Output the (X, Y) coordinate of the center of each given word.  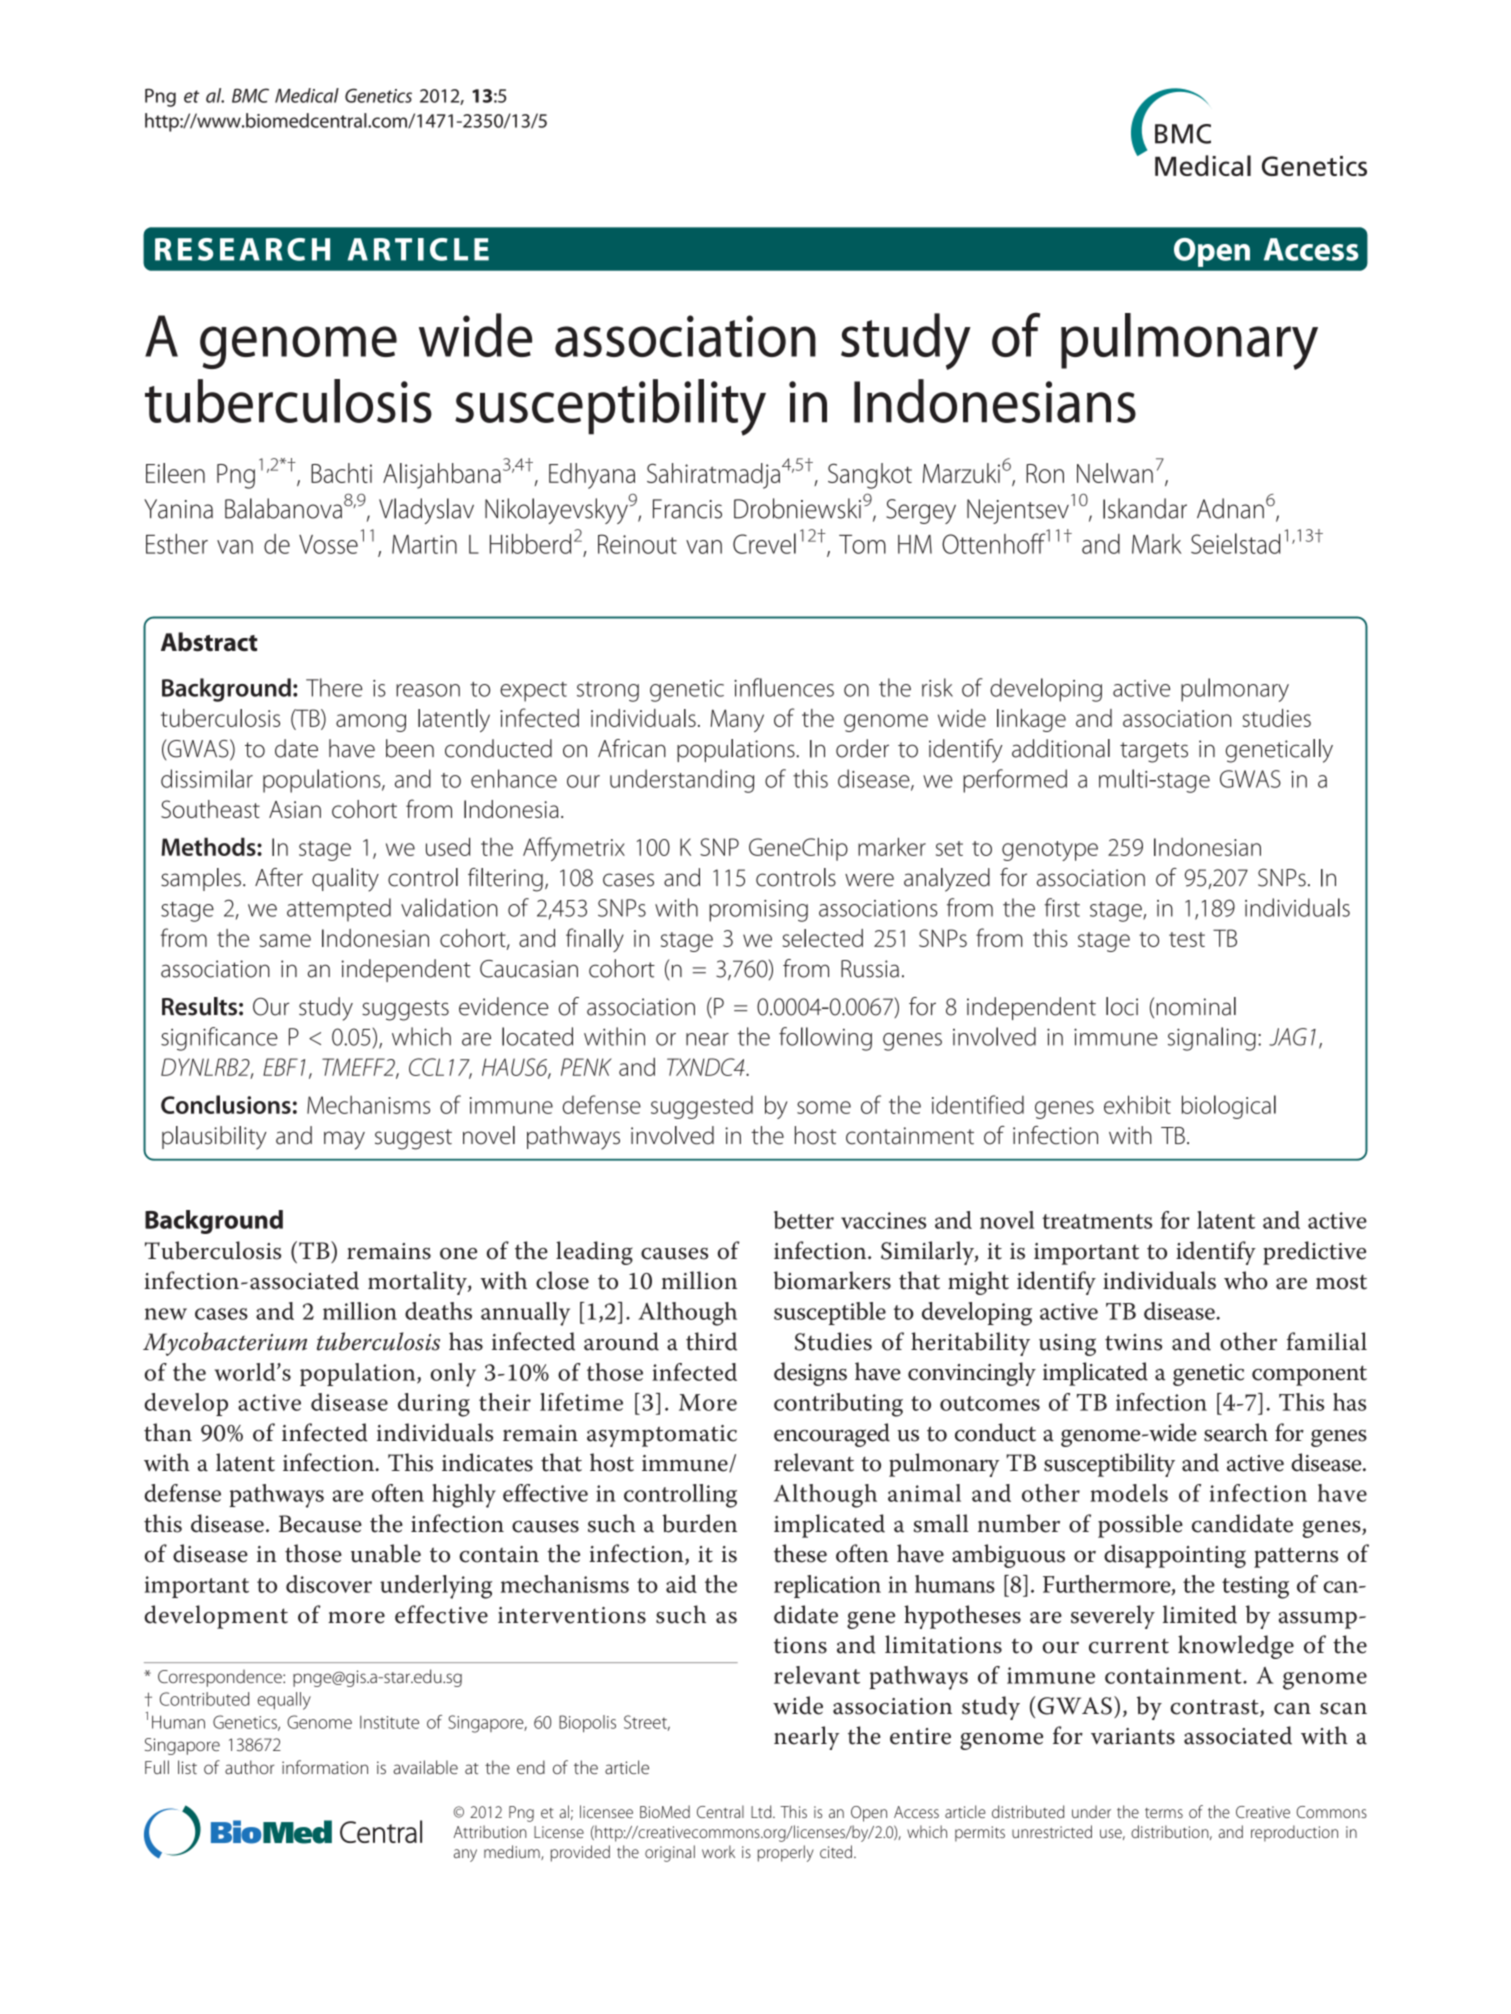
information (325, 1767)
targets (1154, 752)
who (1246, 1280)
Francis (687, 509)
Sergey (921, 511)
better (804, 1220)
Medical (307, 95)
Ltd (762, 1811)
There (334, 687)
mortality (418, 1283)
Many (737, 720)
